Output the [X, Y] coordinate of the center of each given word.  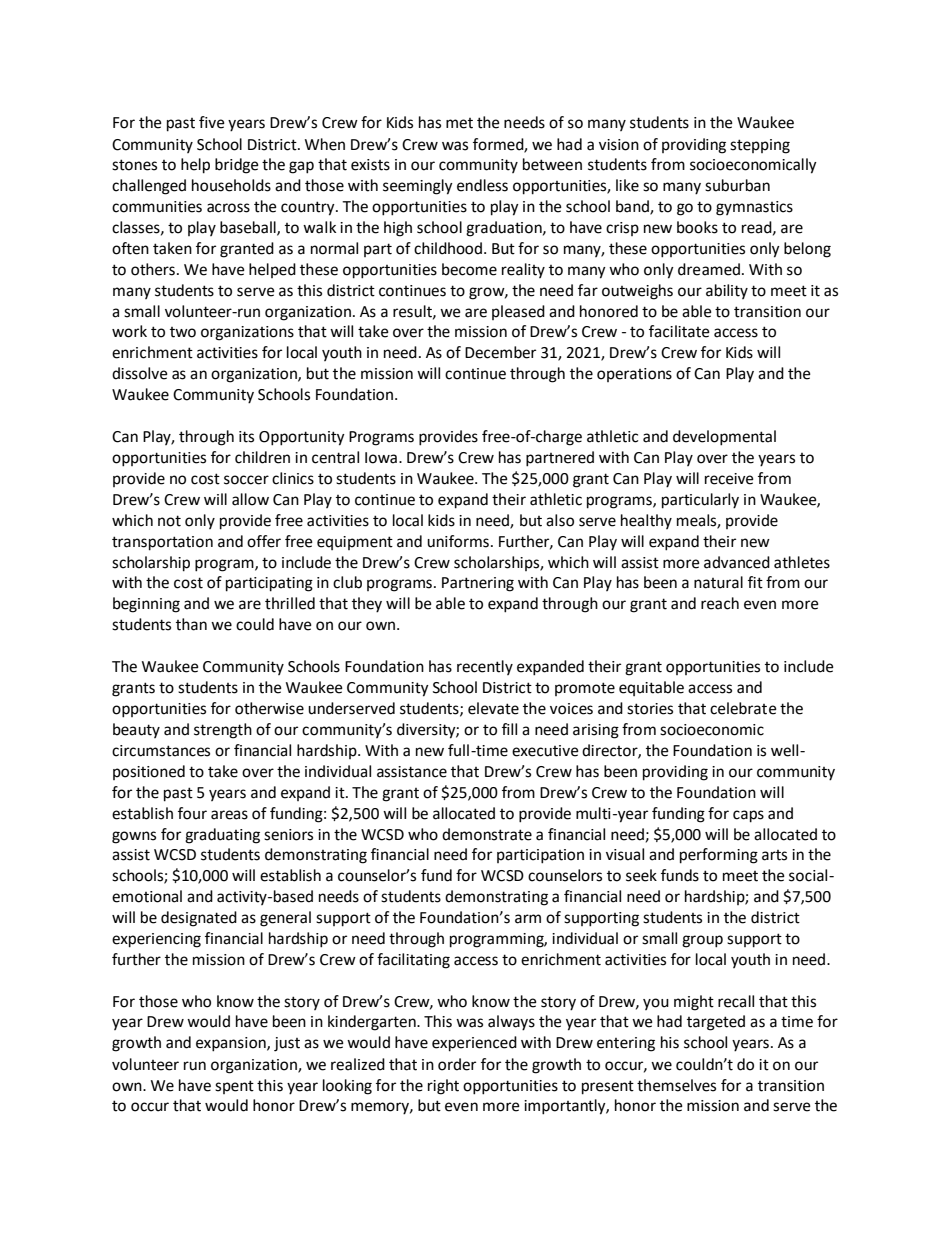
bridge [237, 166]
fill [509, 729]
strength [223, 731]
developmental [724, 438]
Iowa [381, 458]
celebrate [743, 708]
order [457, 1064]
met [459, 123]
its [246, 437]
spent [234, 1087]
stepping [760, 146]
